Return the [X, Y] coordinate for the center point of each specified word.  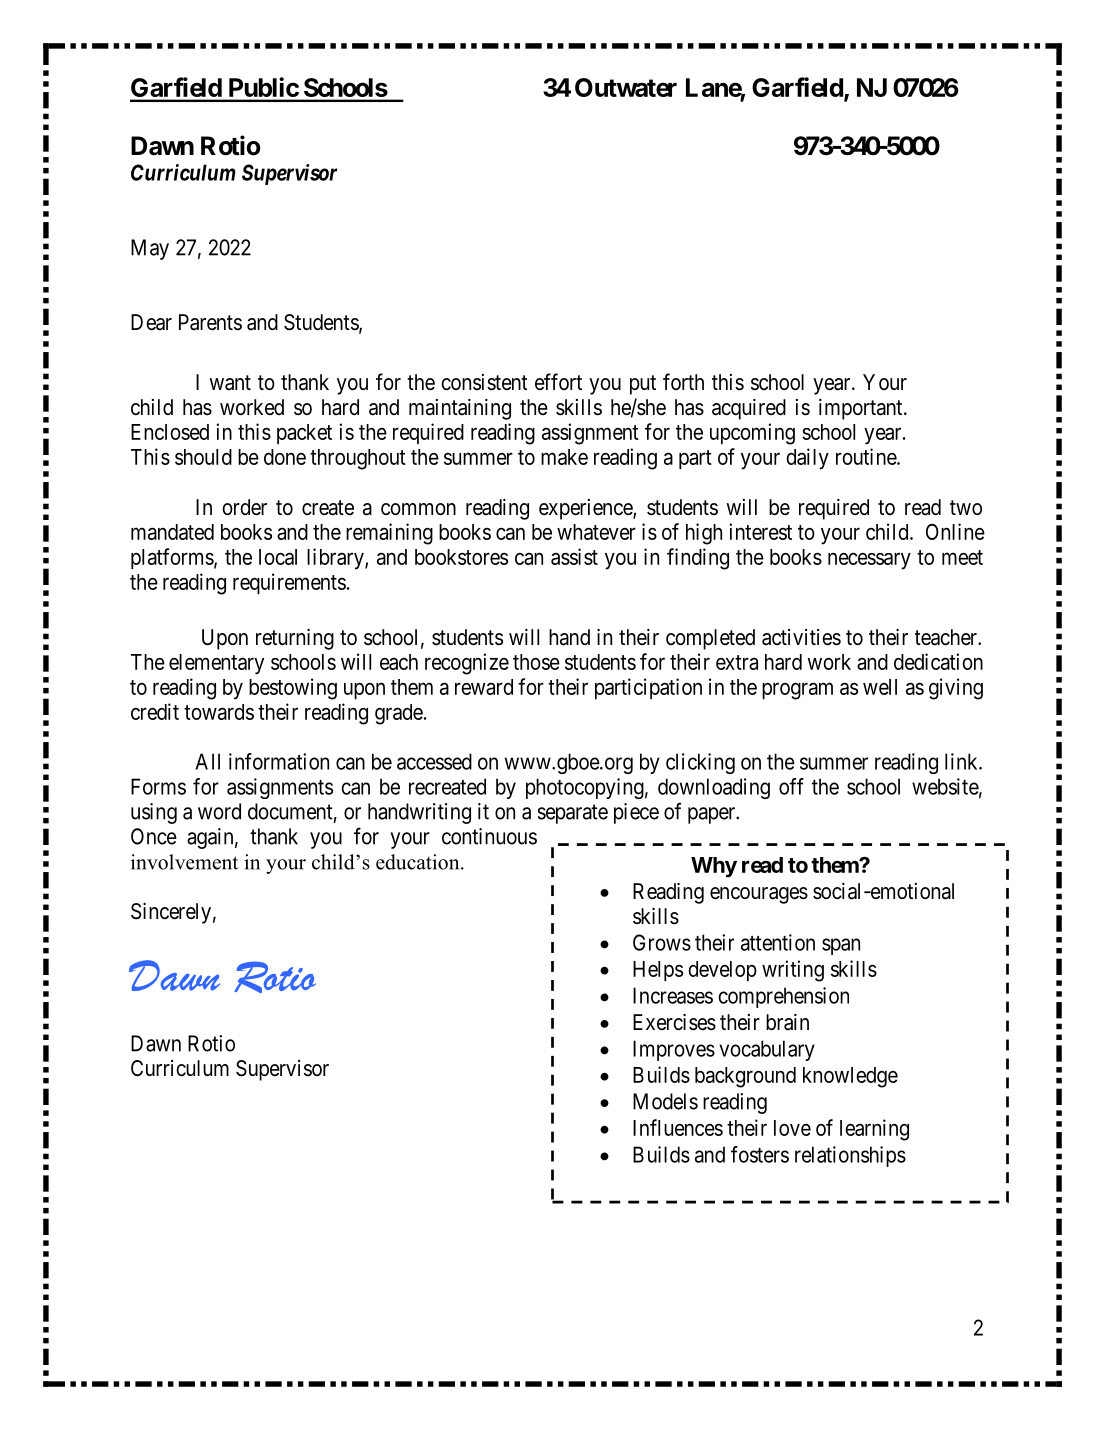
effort [558, 381]
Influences [678, 1127]
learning [874, 1130]
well [880, 687]
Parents [210, 322]
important [862, 409]
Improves [674, 1050]
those [536, 662]
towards [219, 712]
